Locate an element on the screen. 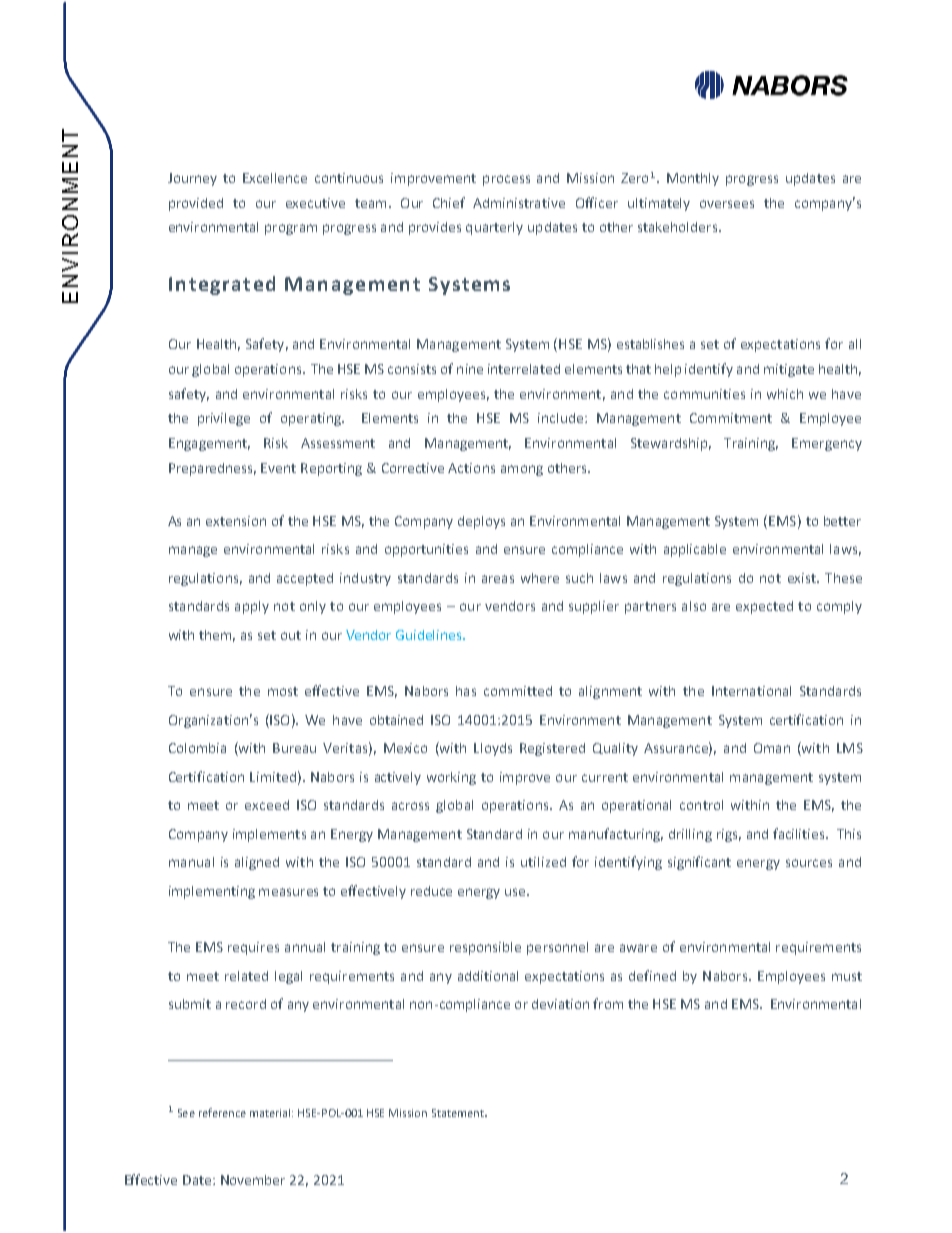 The width and height of the screenshot is (952, 1233). most is located at coordinates (283, 691).
